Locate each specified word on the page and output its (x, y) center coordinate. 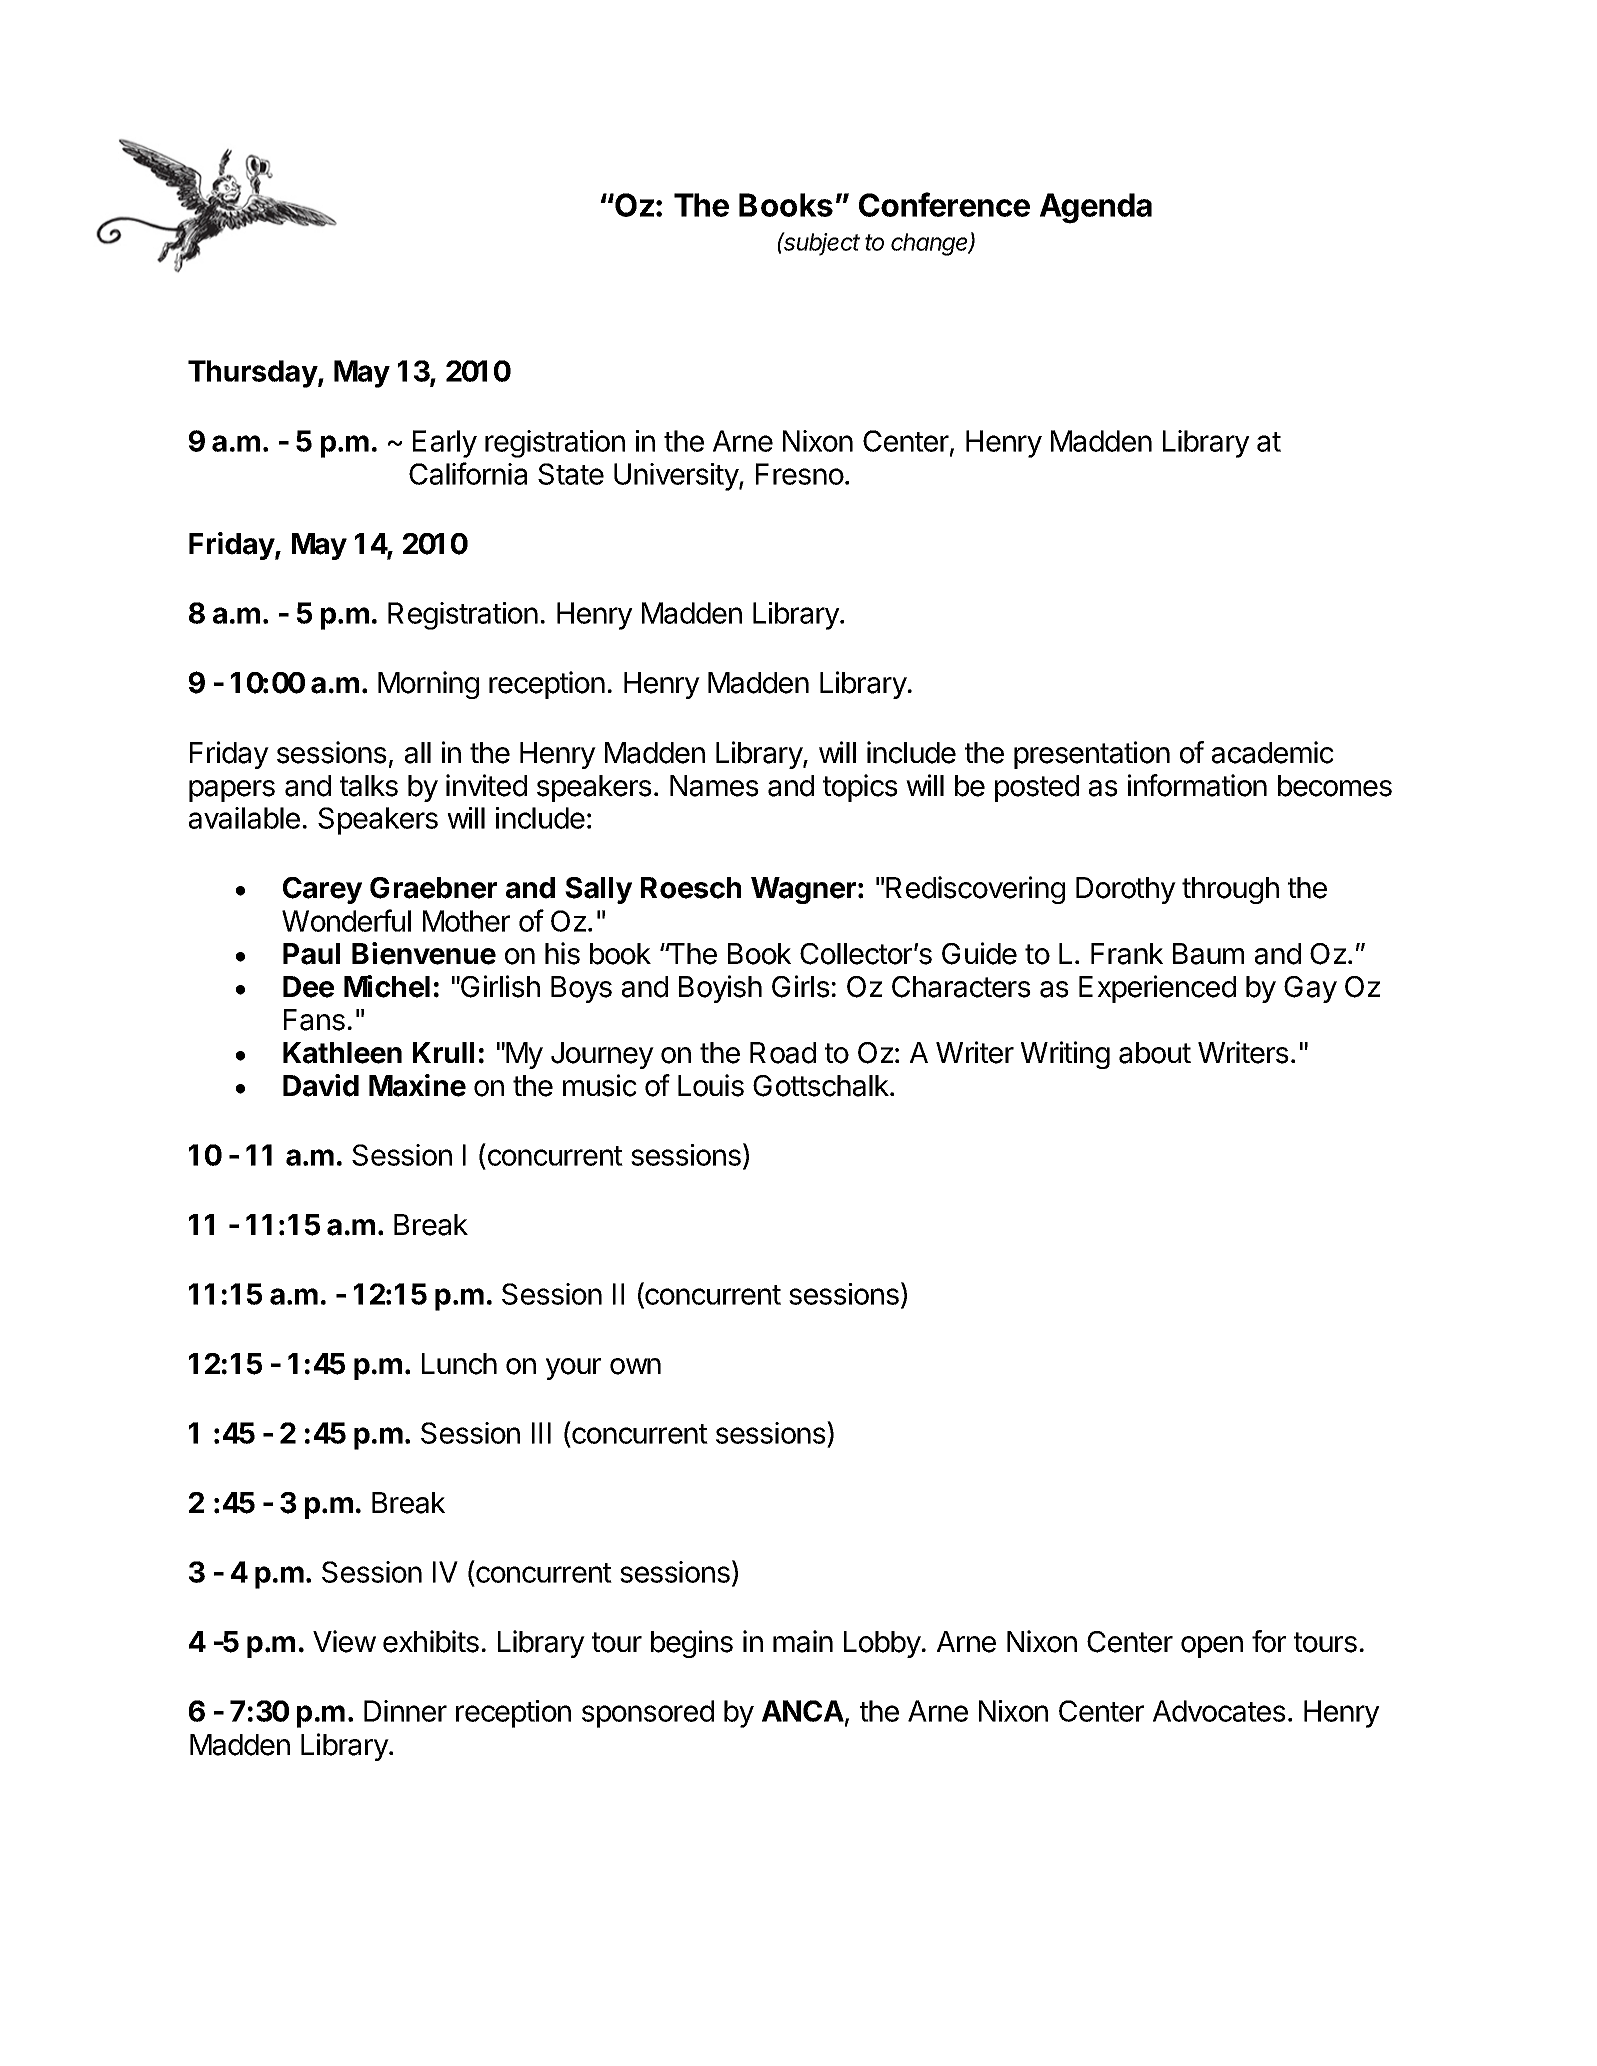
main (803, 1641)
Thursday (253, 374)
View (344, 1641)
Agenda (1096, 208)
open (1212, 1647)
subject (821, 244)
